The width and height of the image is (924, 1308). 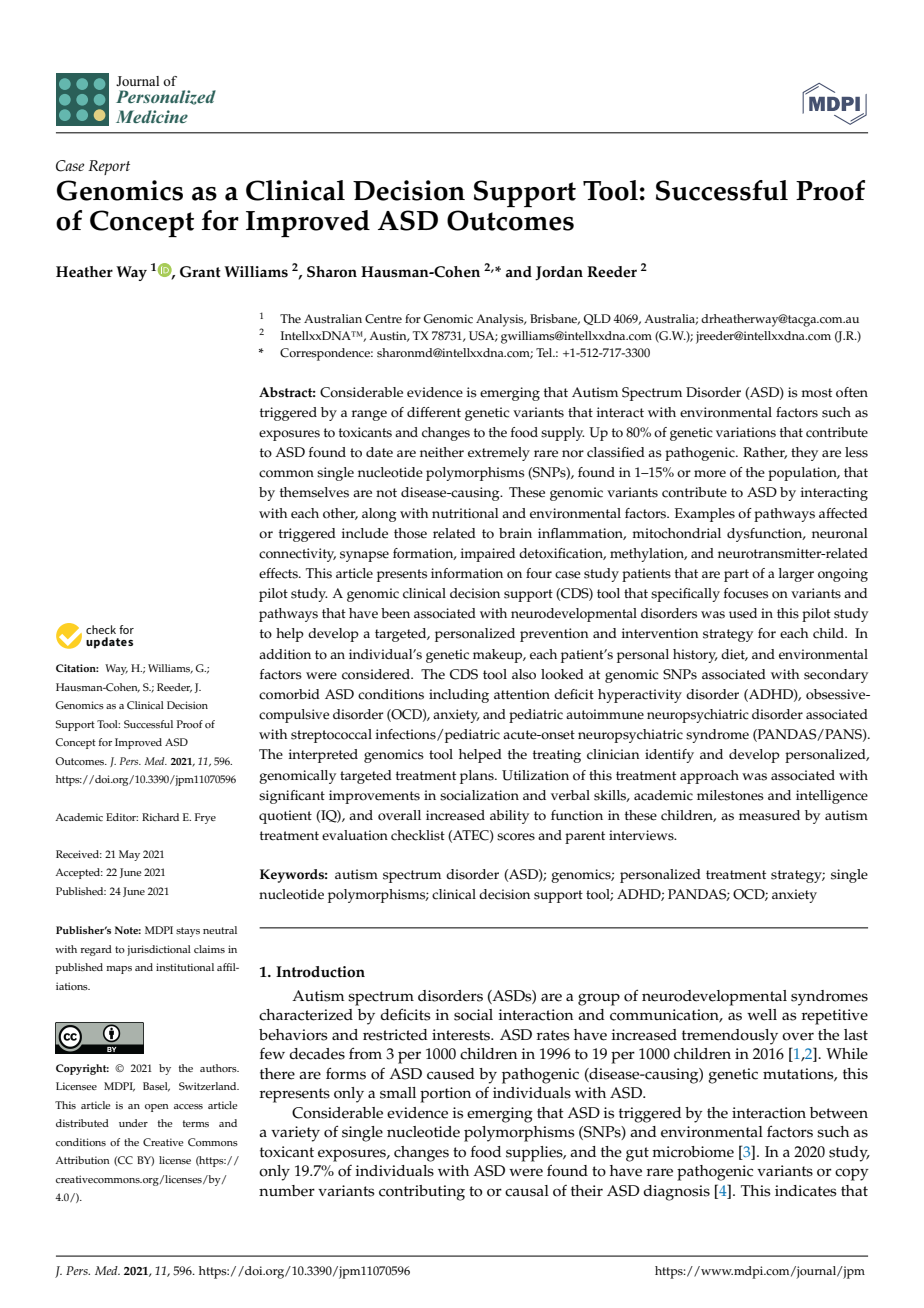 What do you see at coordinates (422, 1193) in the image?
I see `contributing` at bounding box center [422, 1193].
